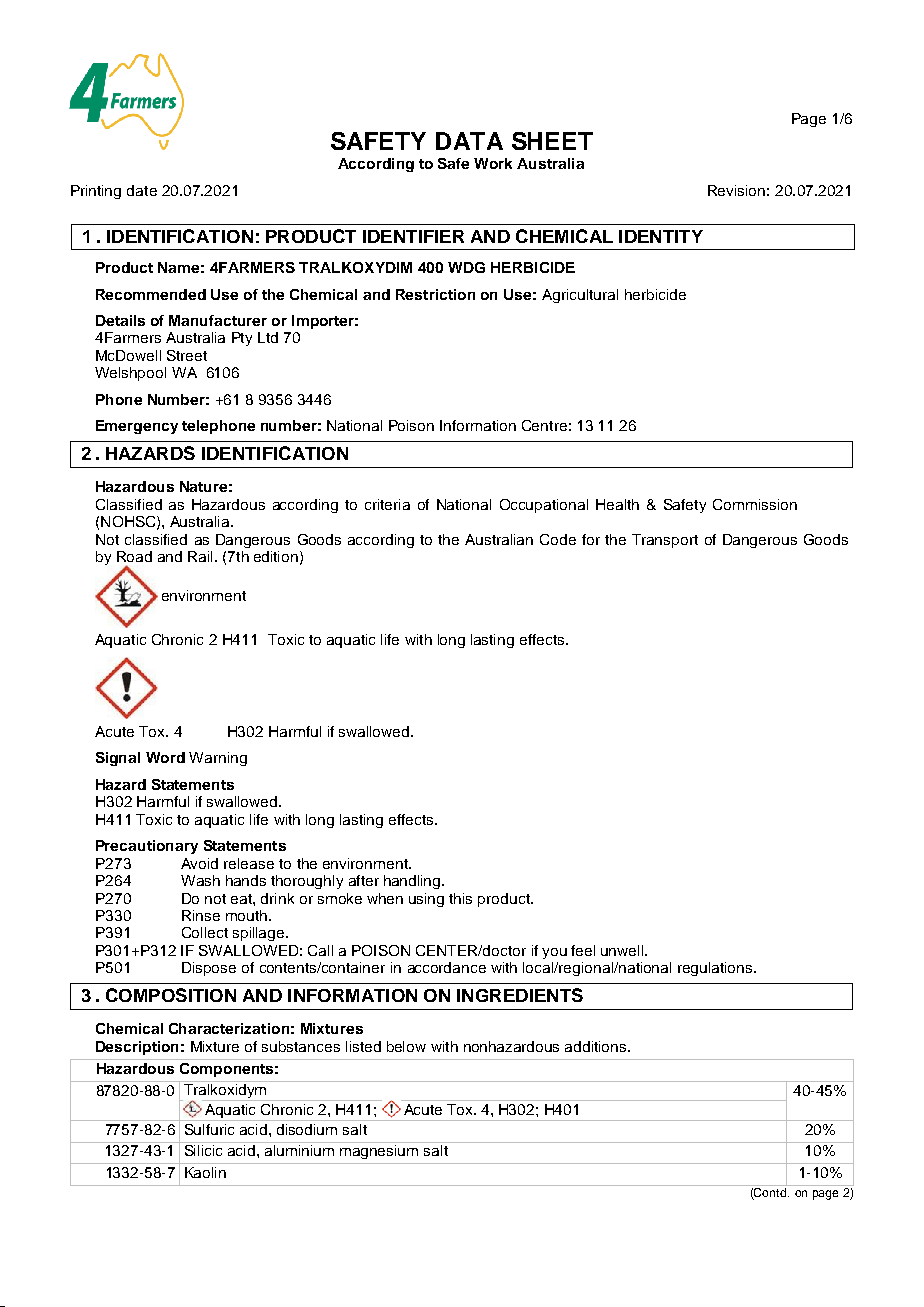 The width and height of the screenshot is (924, 1307). Describe the element at coordinates (665, 541) in the screenshot. I see `Transport` at that location.
